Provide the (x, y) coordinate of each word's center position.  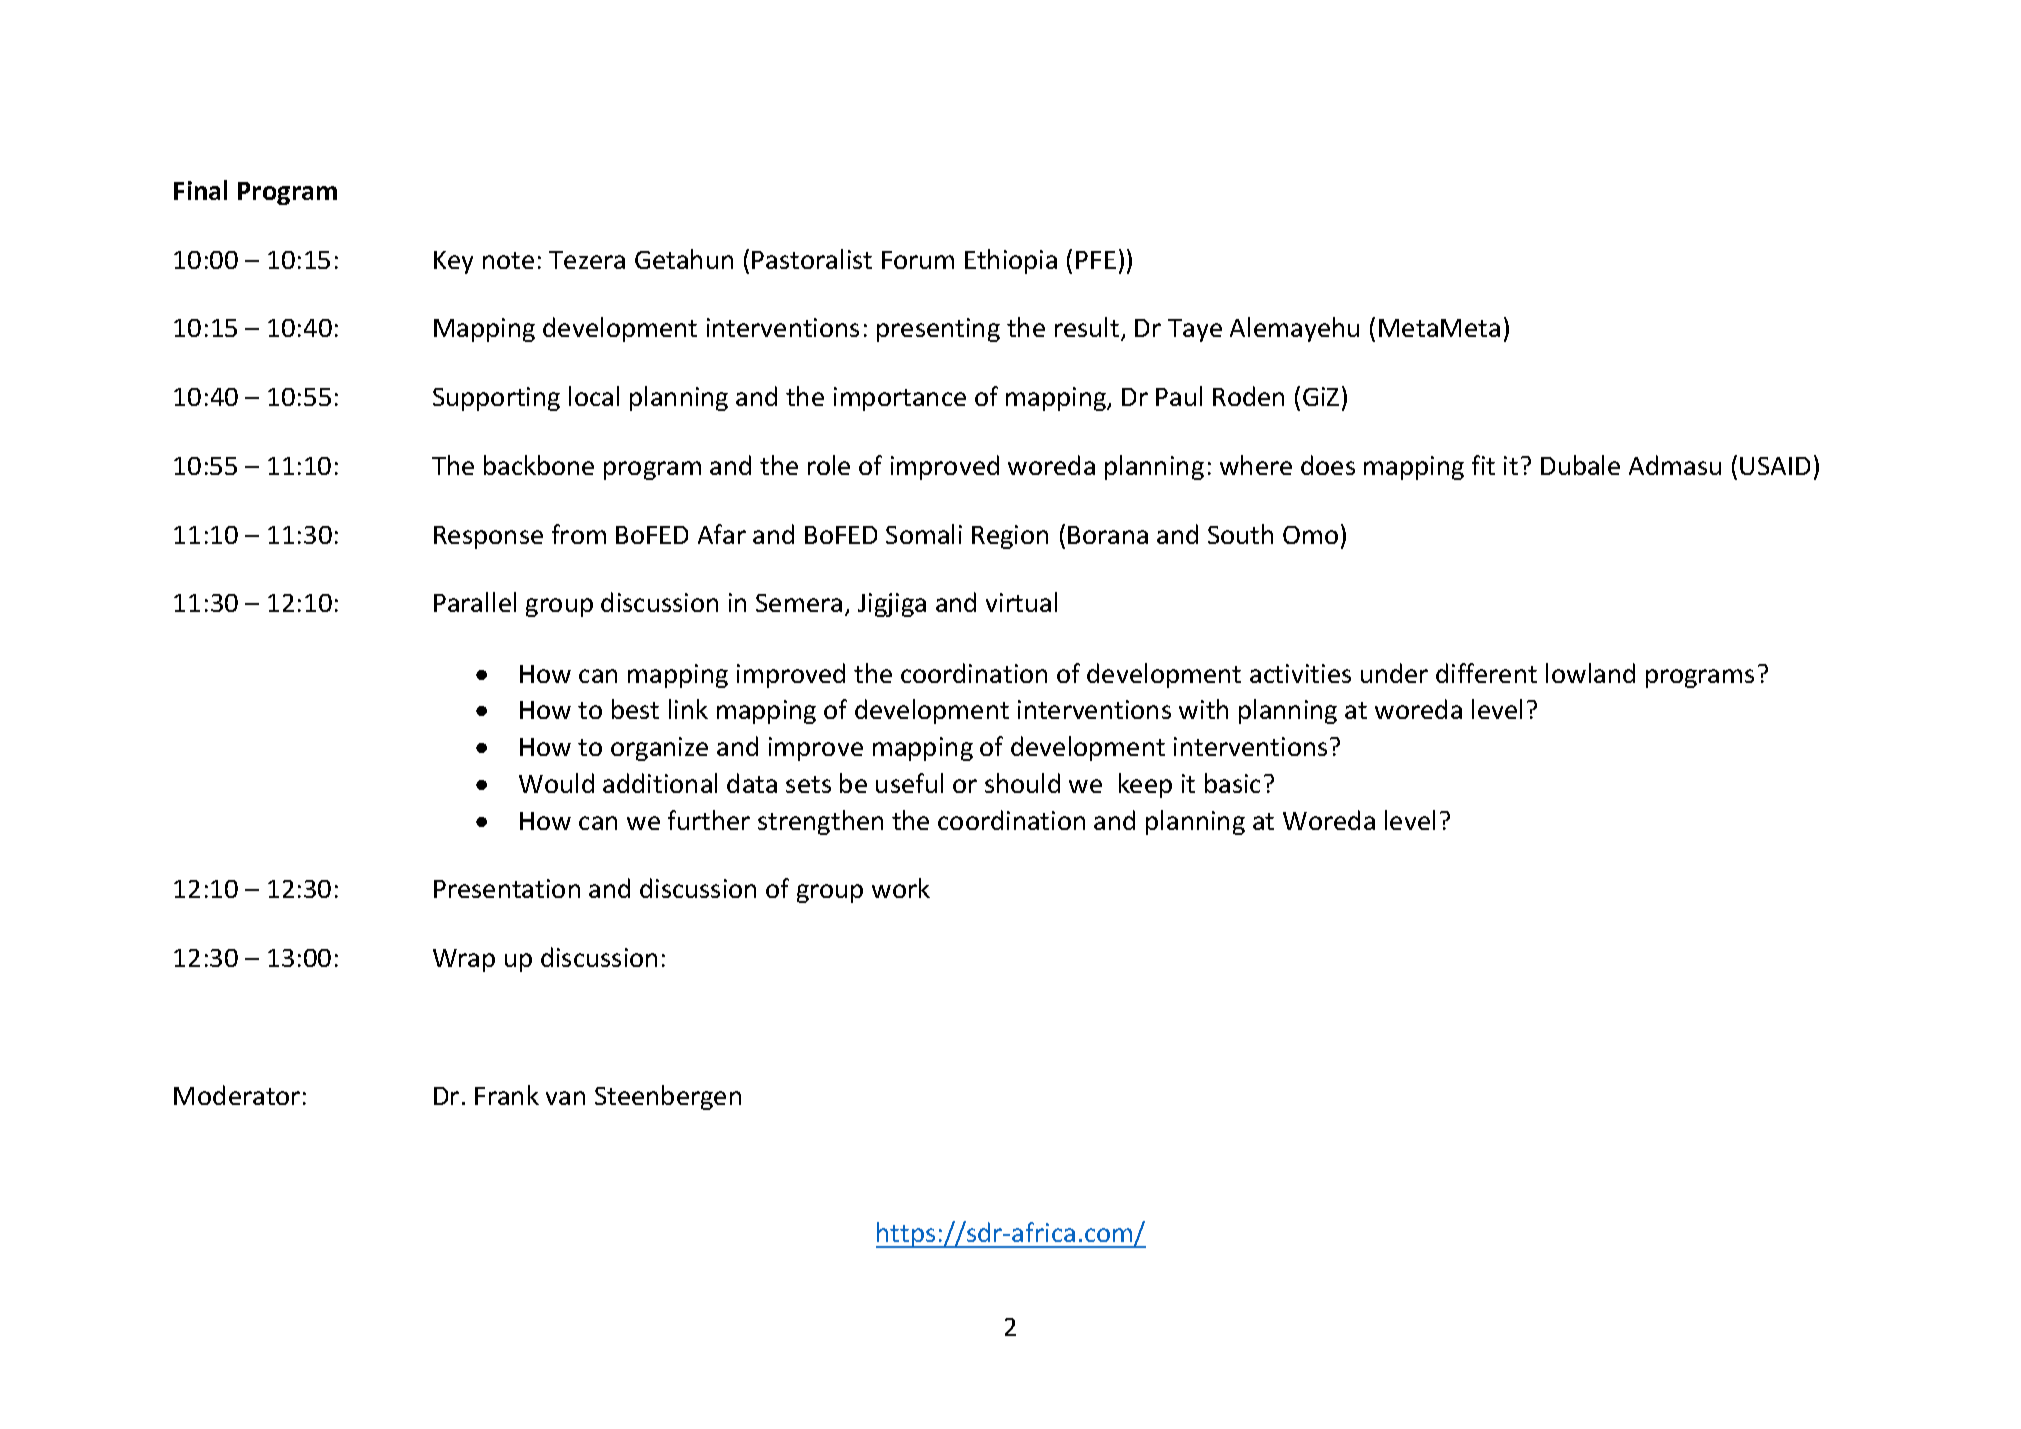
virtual (1021, 602)
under (1394, 673)
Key (453, 262)
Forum (918, 260)
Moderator (237, 1095)
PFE (1096, 260)
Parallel (475, 602)
